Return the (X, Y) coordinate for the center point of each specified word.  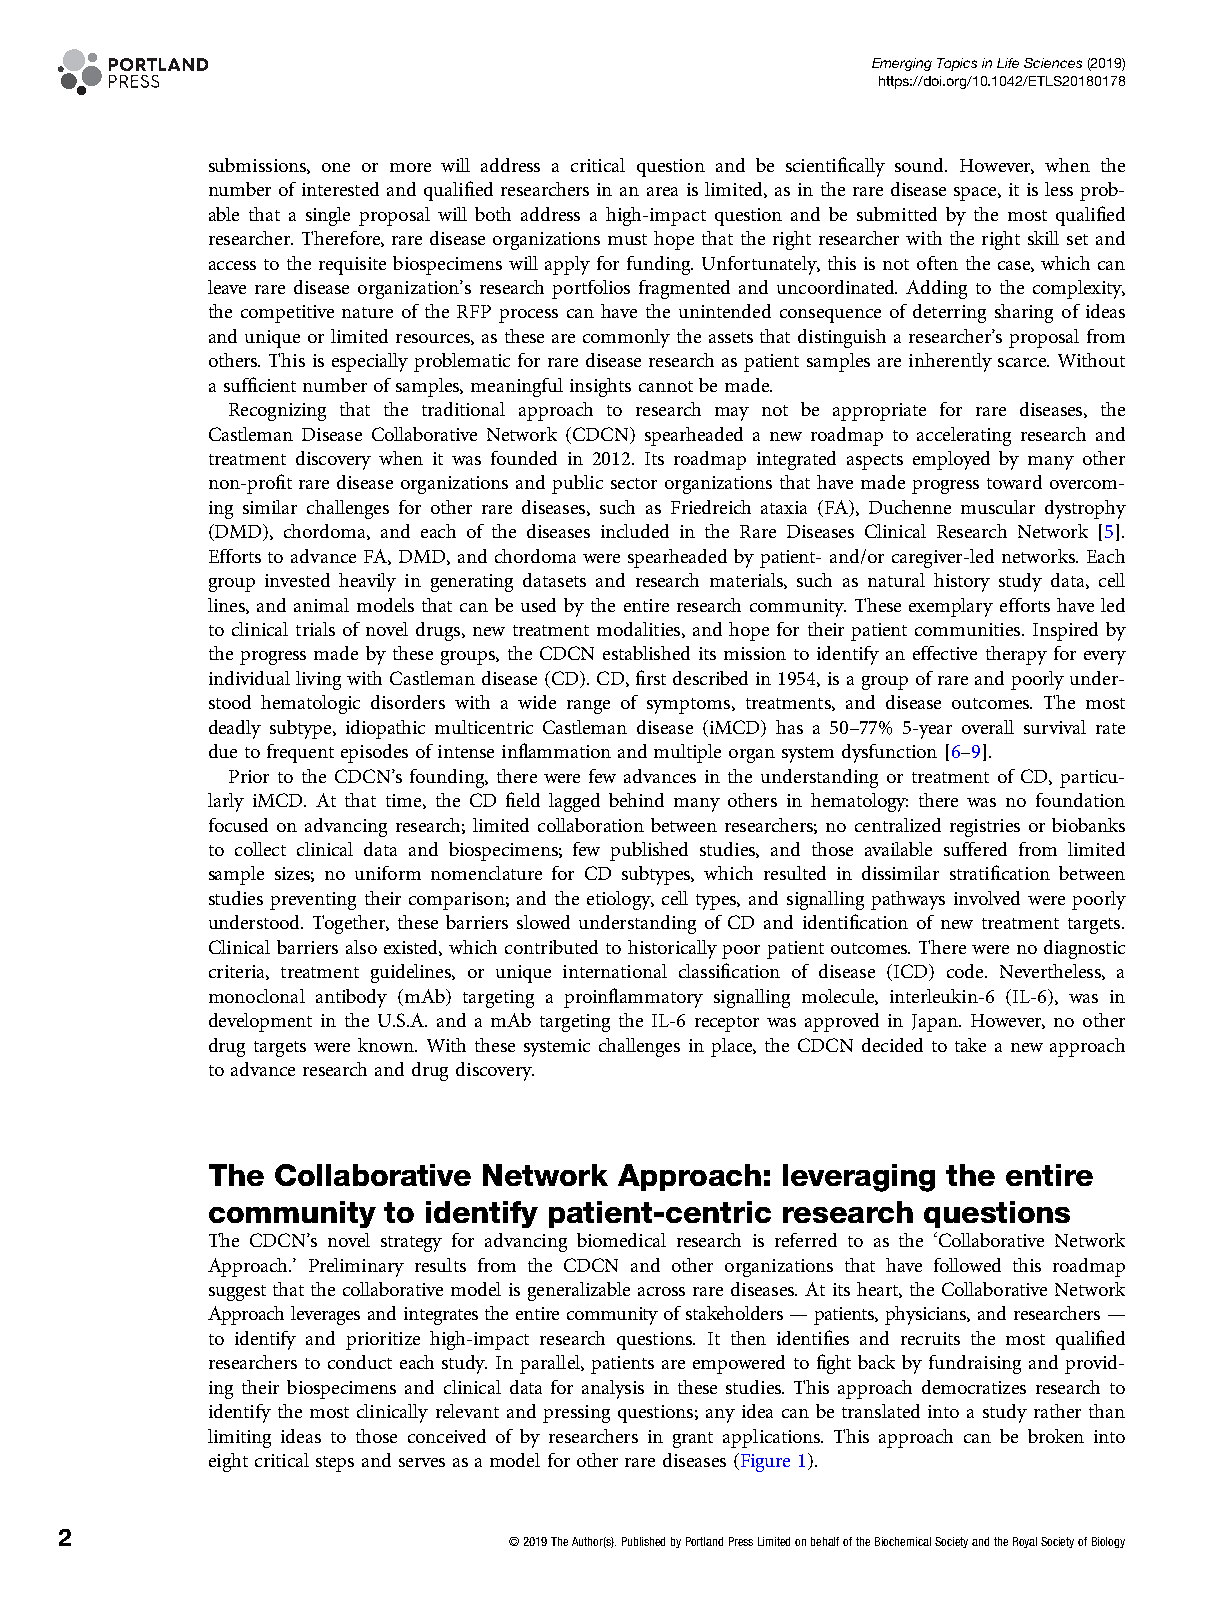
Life (1008, 63)
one (336, 167)
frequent (300, 753)
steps (335, 1464)
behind (636, 800)
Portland (704, 1541)
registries (985, 828)
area (662, 191)
